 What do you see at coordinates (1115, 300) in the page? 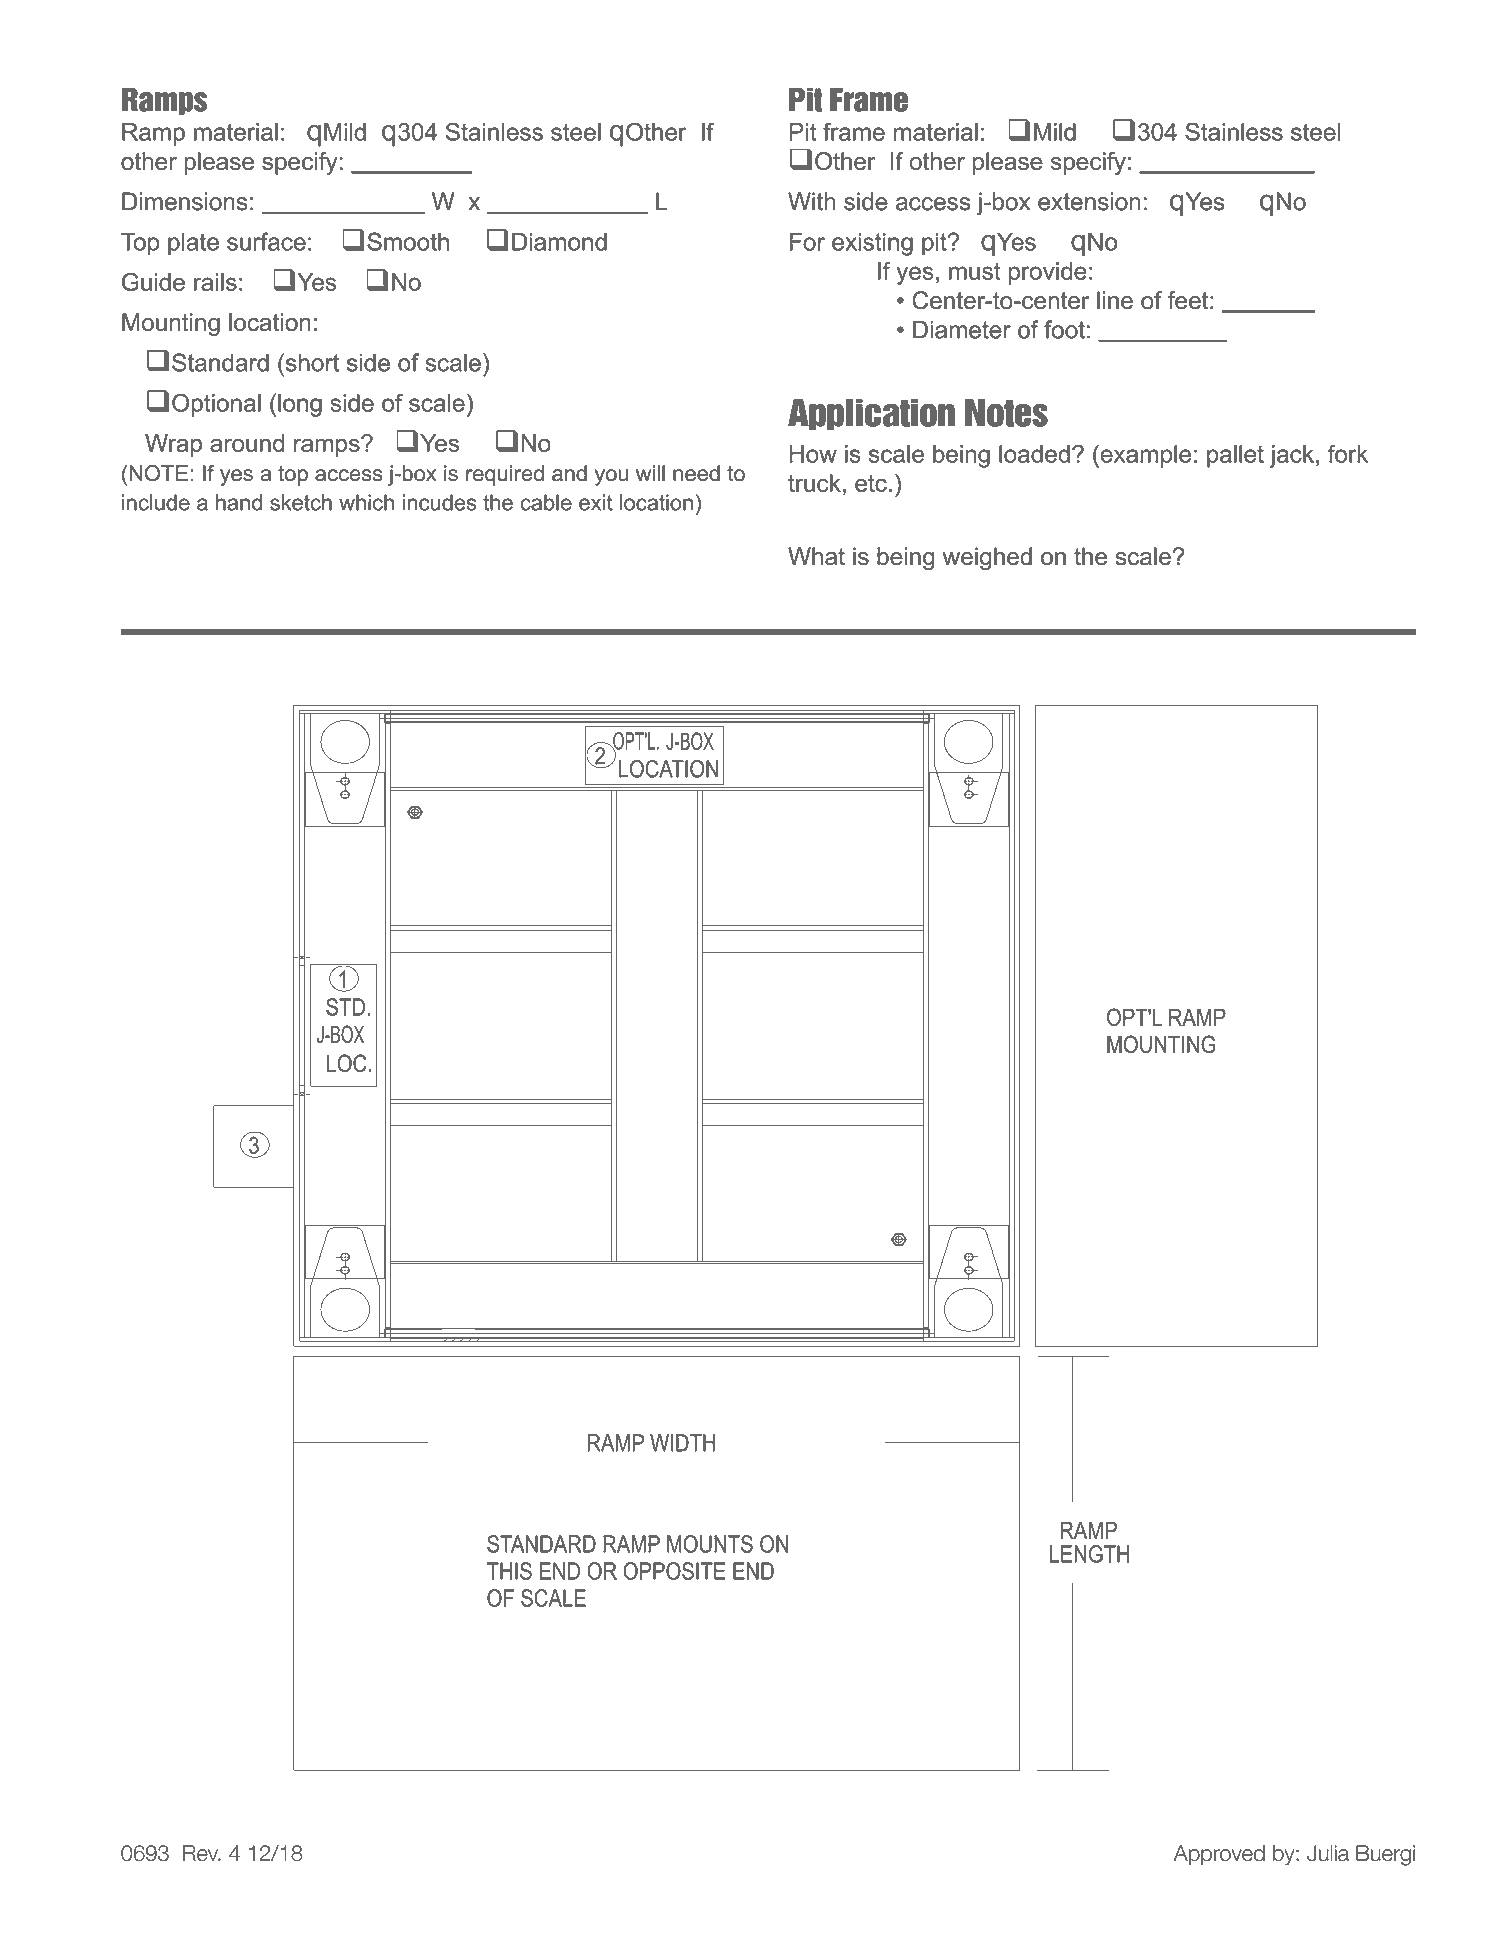
I see `line` at bounding box center [1115, 300].
